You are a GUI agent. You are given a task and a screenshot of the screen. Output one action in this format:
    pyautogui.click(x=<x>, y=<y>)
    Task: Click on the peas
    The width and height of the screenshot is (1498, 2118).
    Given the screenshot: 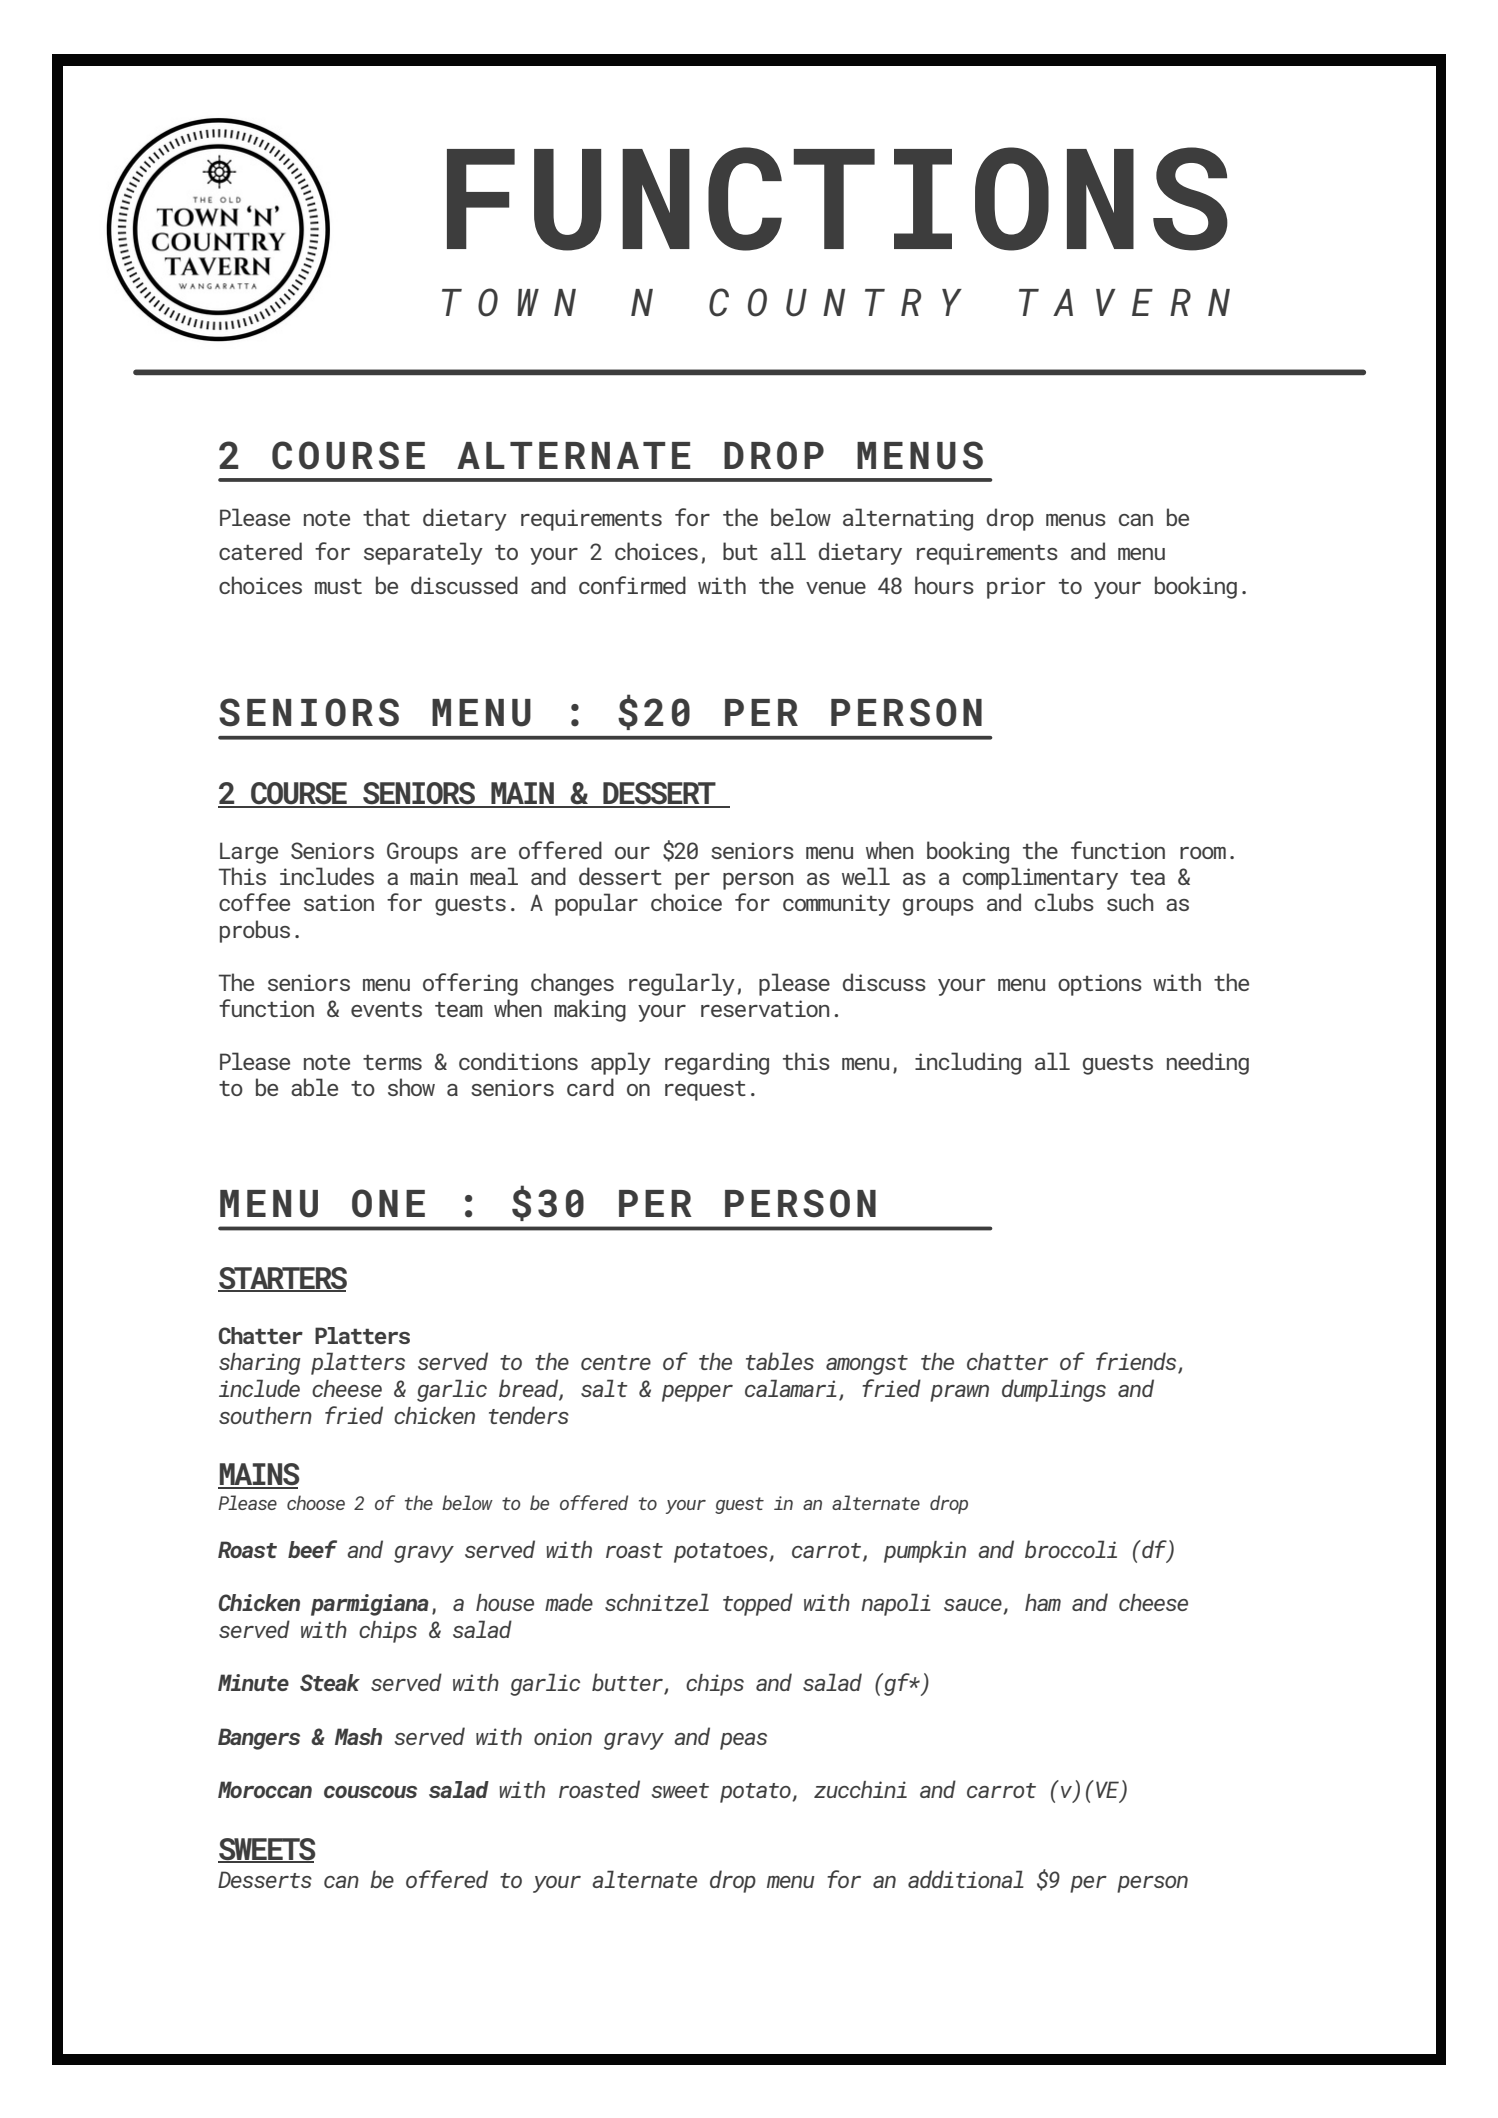 What is the action you would take?
    pyautogui.click(x=743, y=1741)
